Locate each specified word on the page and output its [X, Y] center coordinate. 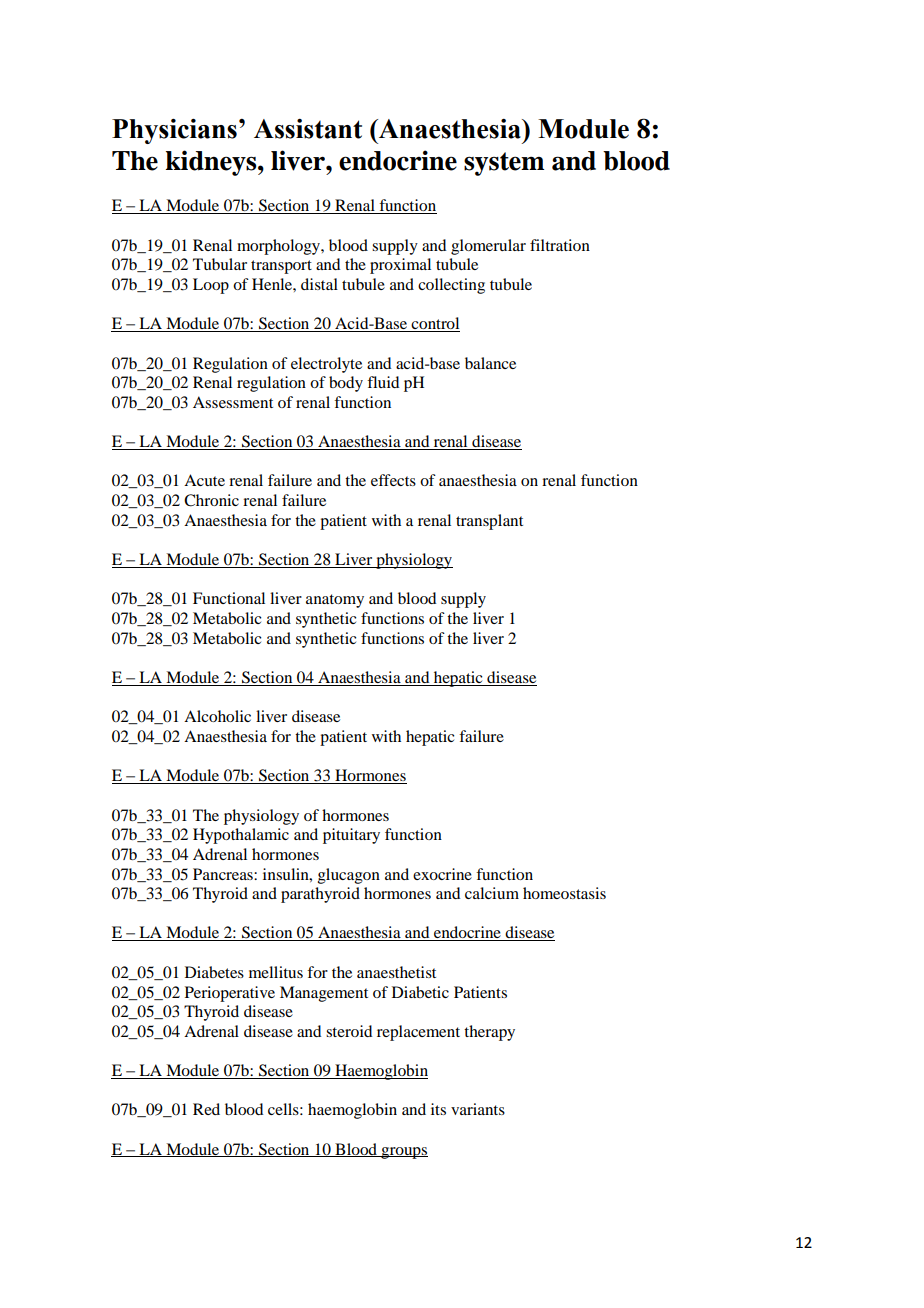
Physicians [174, 131]
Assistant [308, 129]
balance [490, 363]
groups [403, 1153]
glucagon [349, 876]
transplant [489, 522]
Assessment [233, 402]
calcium [492, 893]
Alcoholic [217, 716]
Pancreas [224, 874]
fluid [383, 382]
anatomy [335, 601]
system [504, 164]
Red [206, 1109]
